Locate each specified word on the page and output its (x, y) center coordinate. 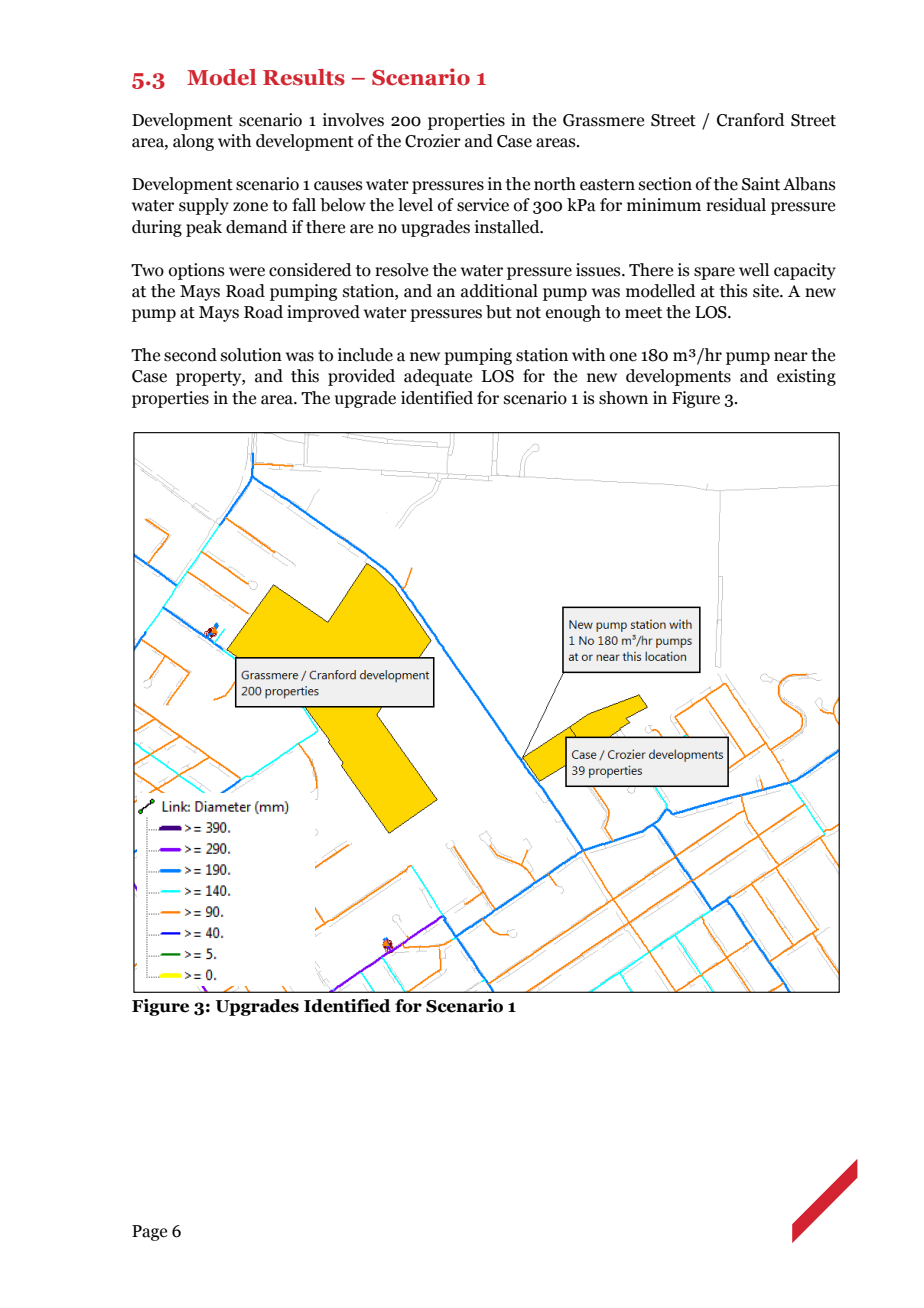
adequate (438, 377)
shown (623, 398)
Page (149, 1233)
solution (251, 355)
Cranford (751, 120)
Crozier (433, 141)
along (193, 142)
